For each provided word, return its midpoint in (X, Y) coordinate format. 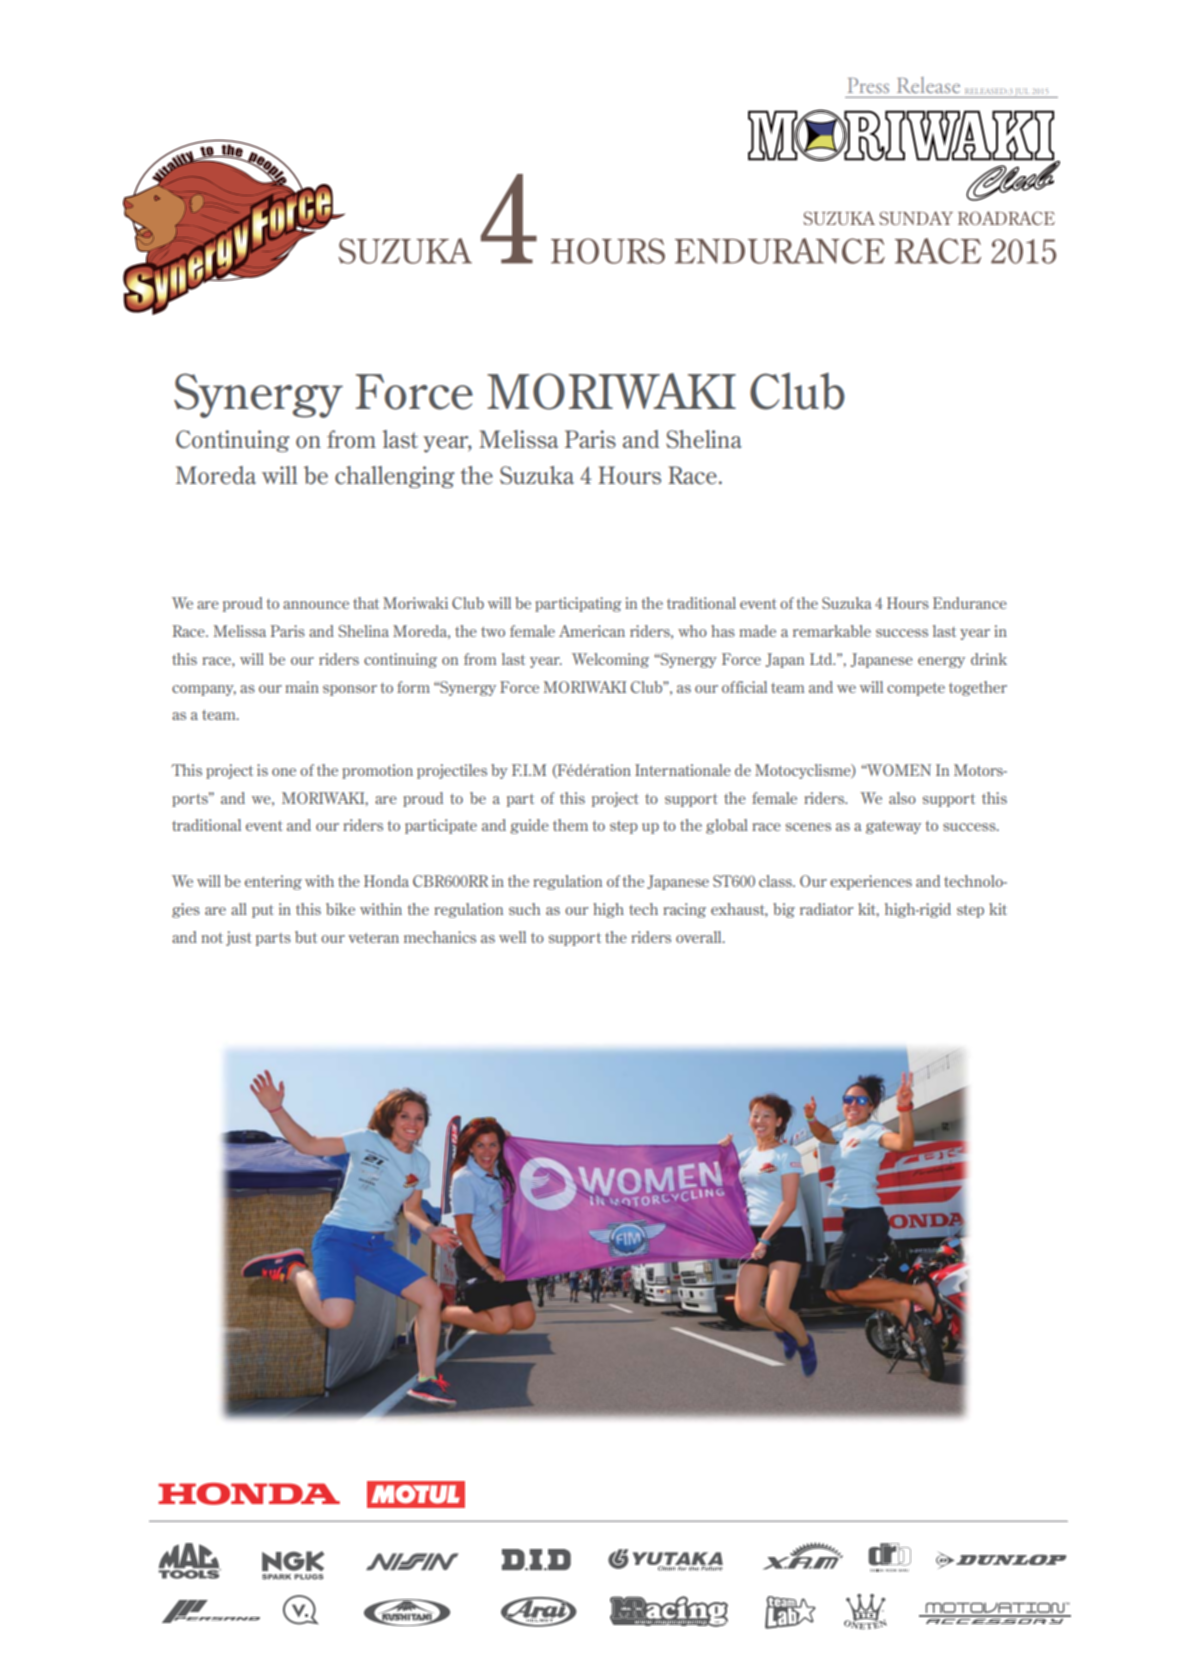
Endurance (970, 603)
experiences (871, 882)
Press (868, 85)
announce (316, 605)
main (302, 687)
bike (340, 909)
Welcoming (610, 660)
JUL (1022, 93)
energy (941, 662)
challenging (395, 477)
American (592, 631)
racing (684, 910)
